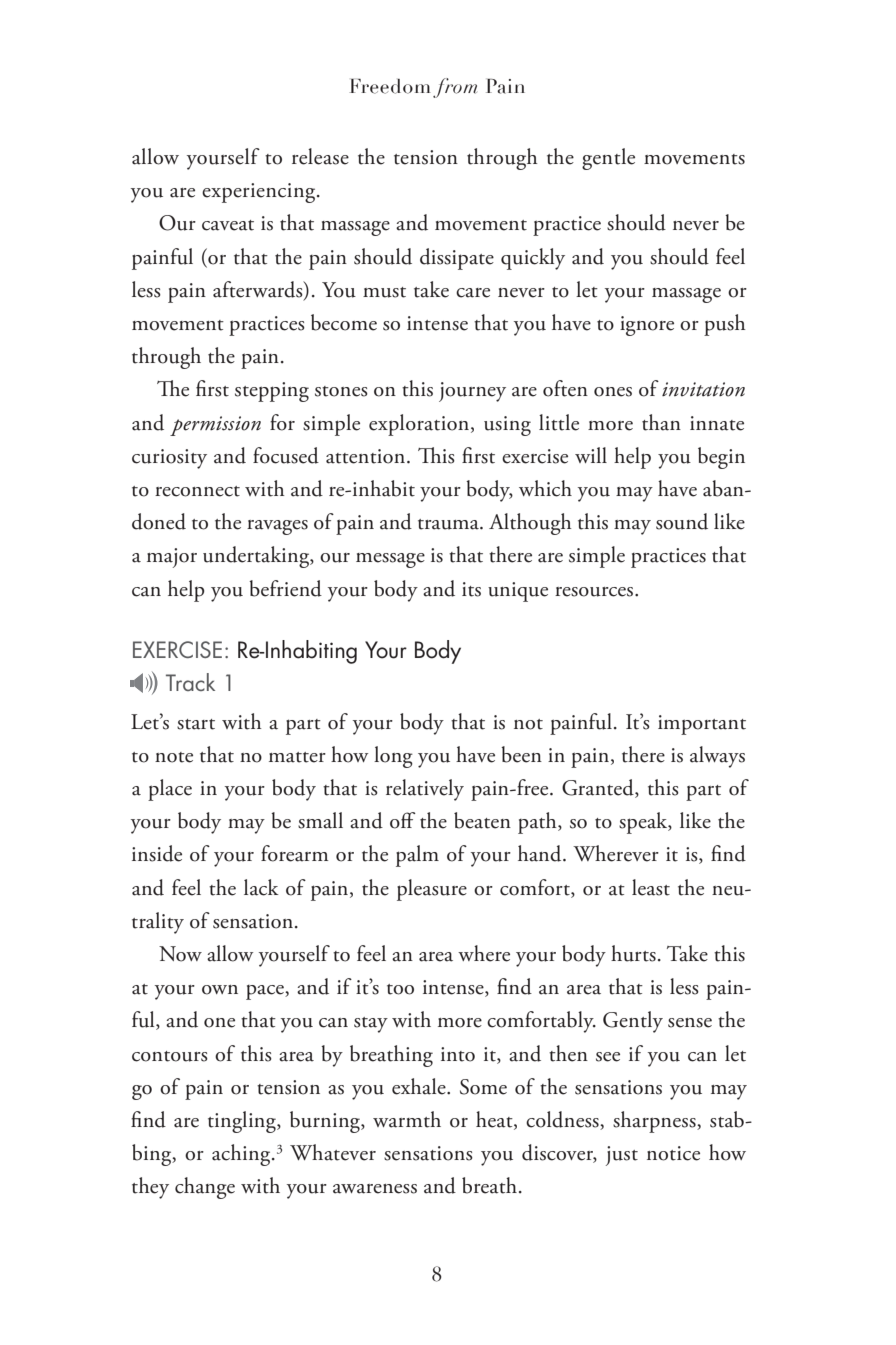  I want to click on warmth, so click(407, 1119).
